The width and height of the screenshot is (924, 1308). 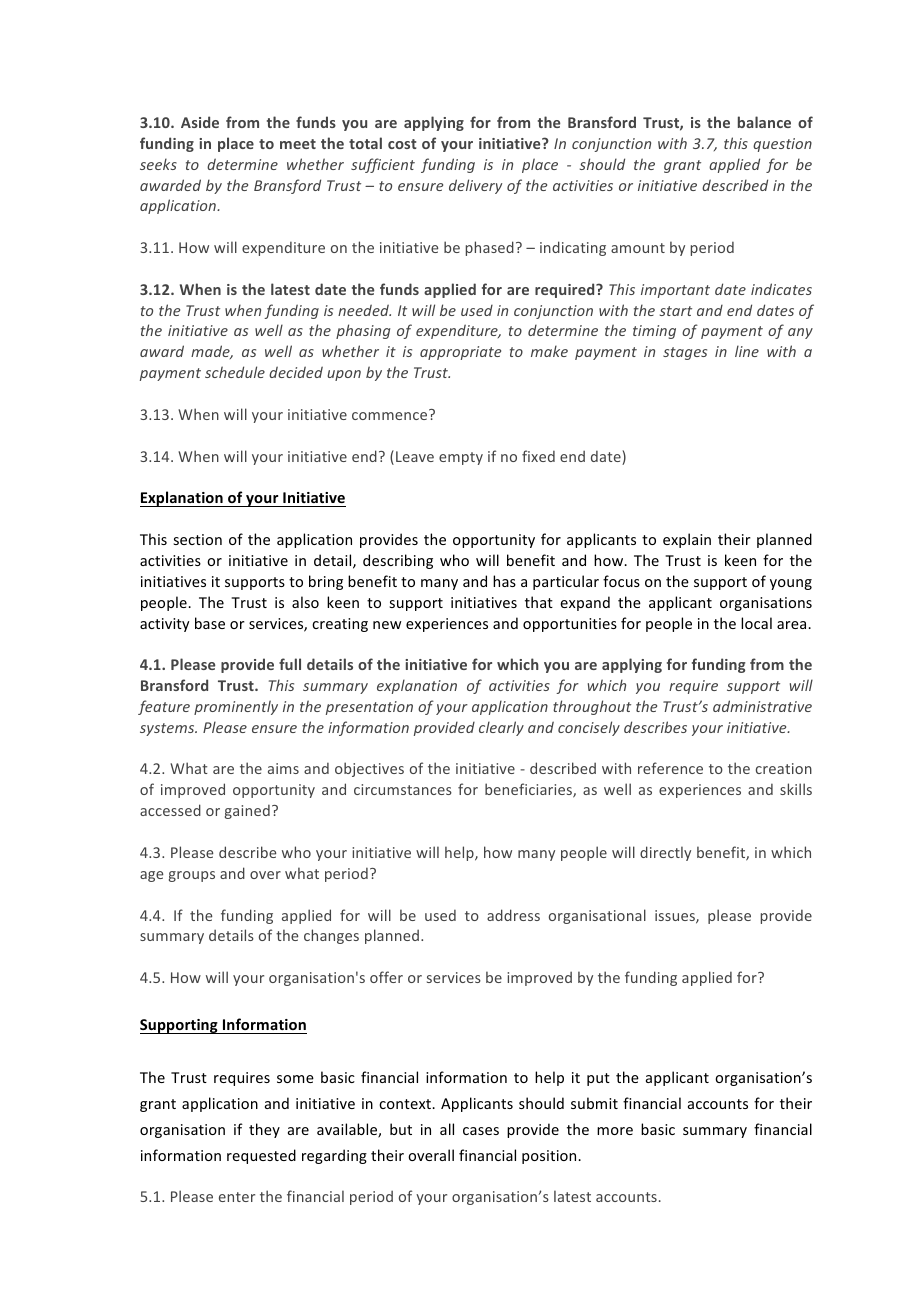 I want to click on local, so click(x=756, y=623).
